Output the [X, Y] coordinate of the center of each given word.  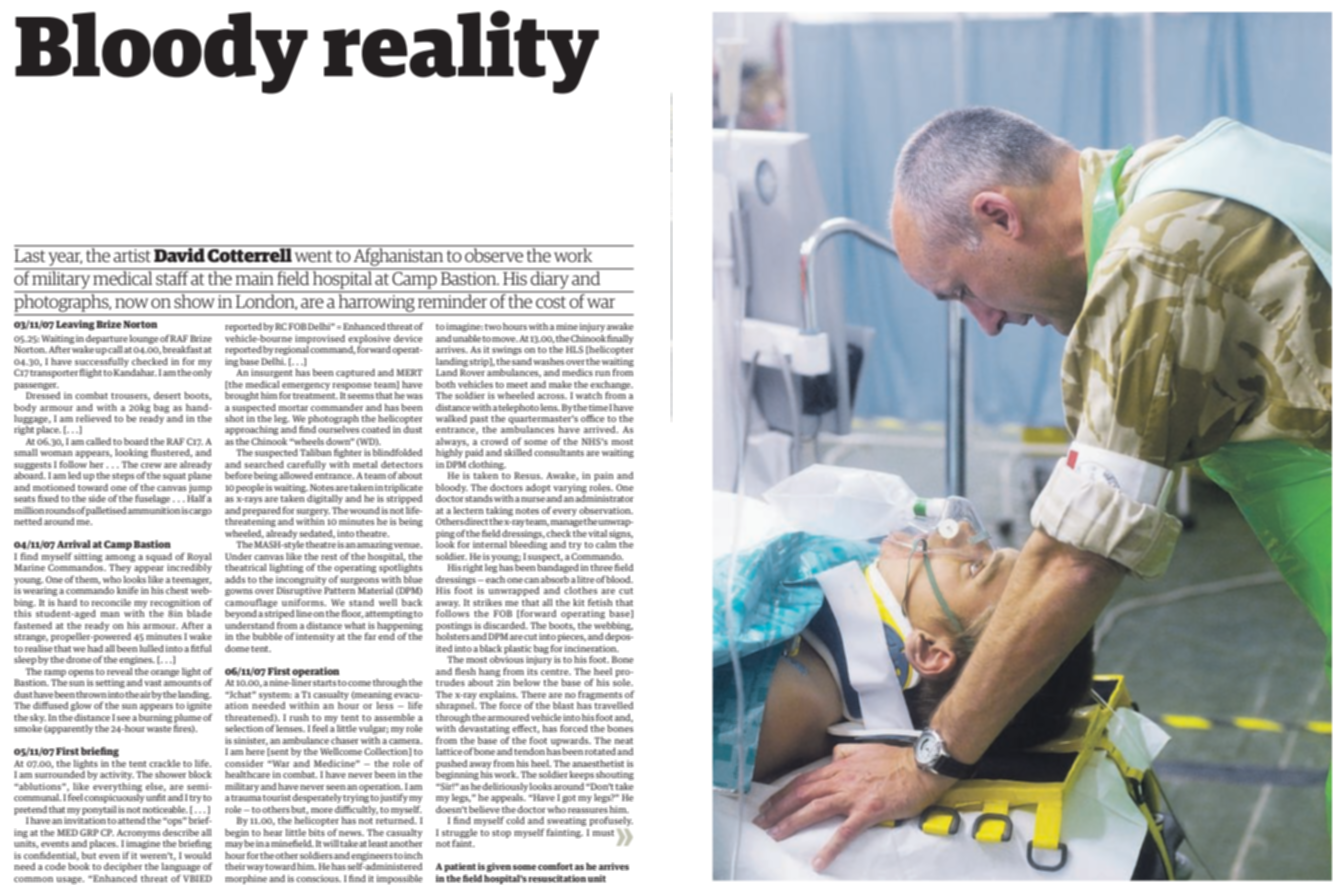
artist [132, 255]
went [313, 256]
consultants [559, 452]
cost [551, 302]
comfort [555, 866]
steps [123, 477]
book [79, 866]
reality [461, 52]
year [65, 259]
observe [494, 254]
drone [78, 659]
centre [556, 672]
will [331, 843]
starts [325, 683]
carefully [306, 465]
